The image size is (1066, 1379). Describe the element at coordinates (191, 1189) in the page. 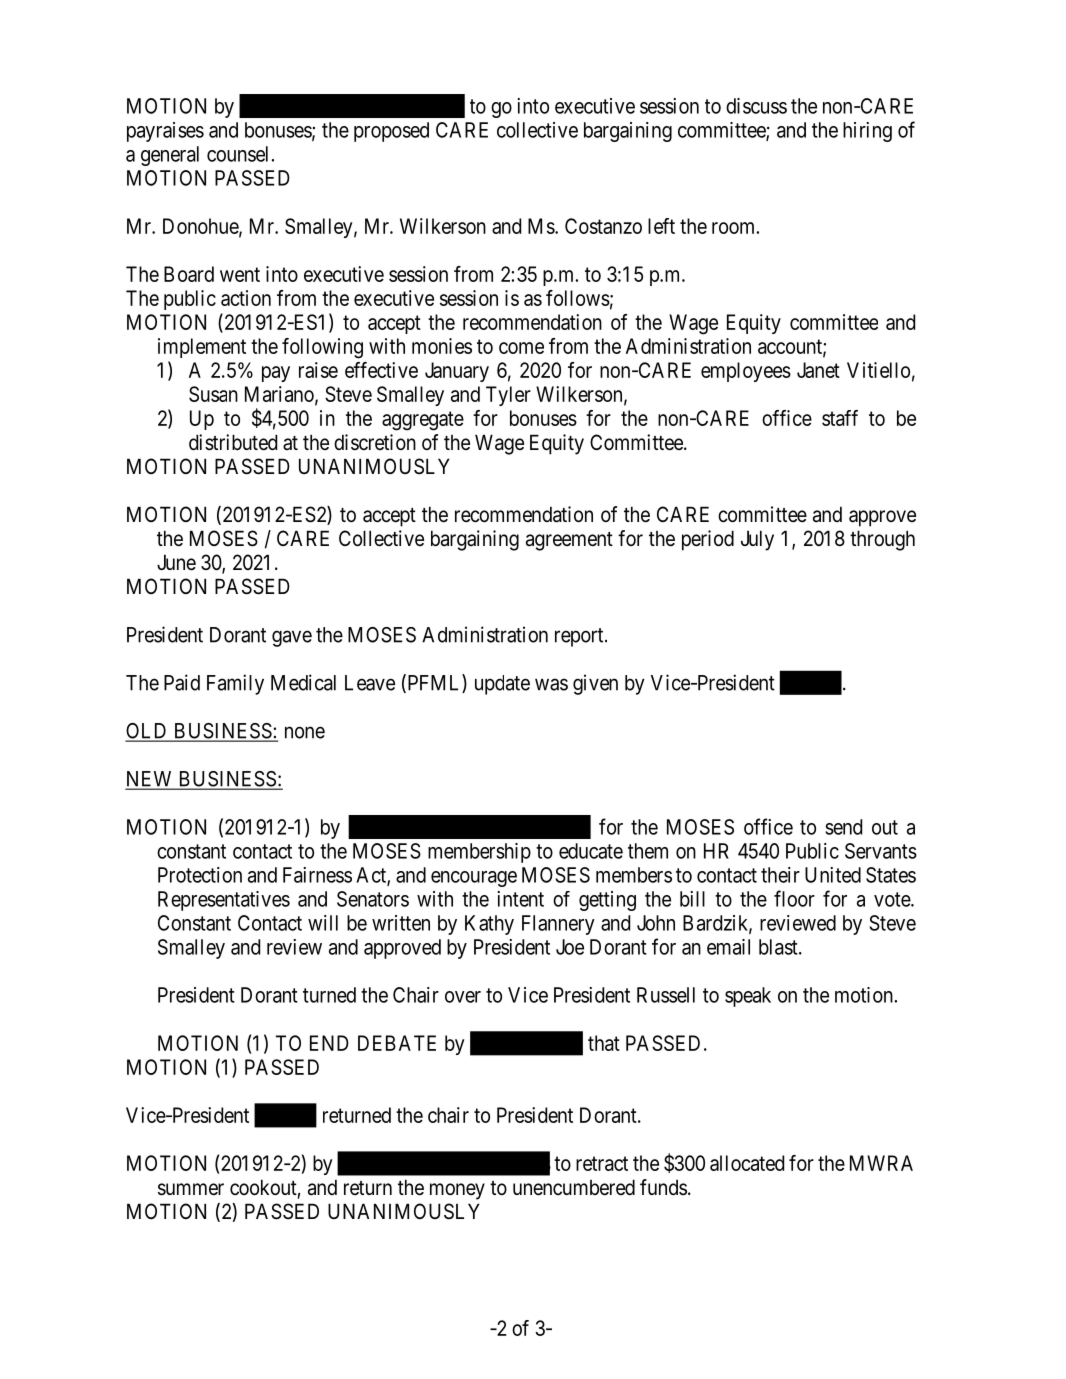

I see `summer` at that location.
